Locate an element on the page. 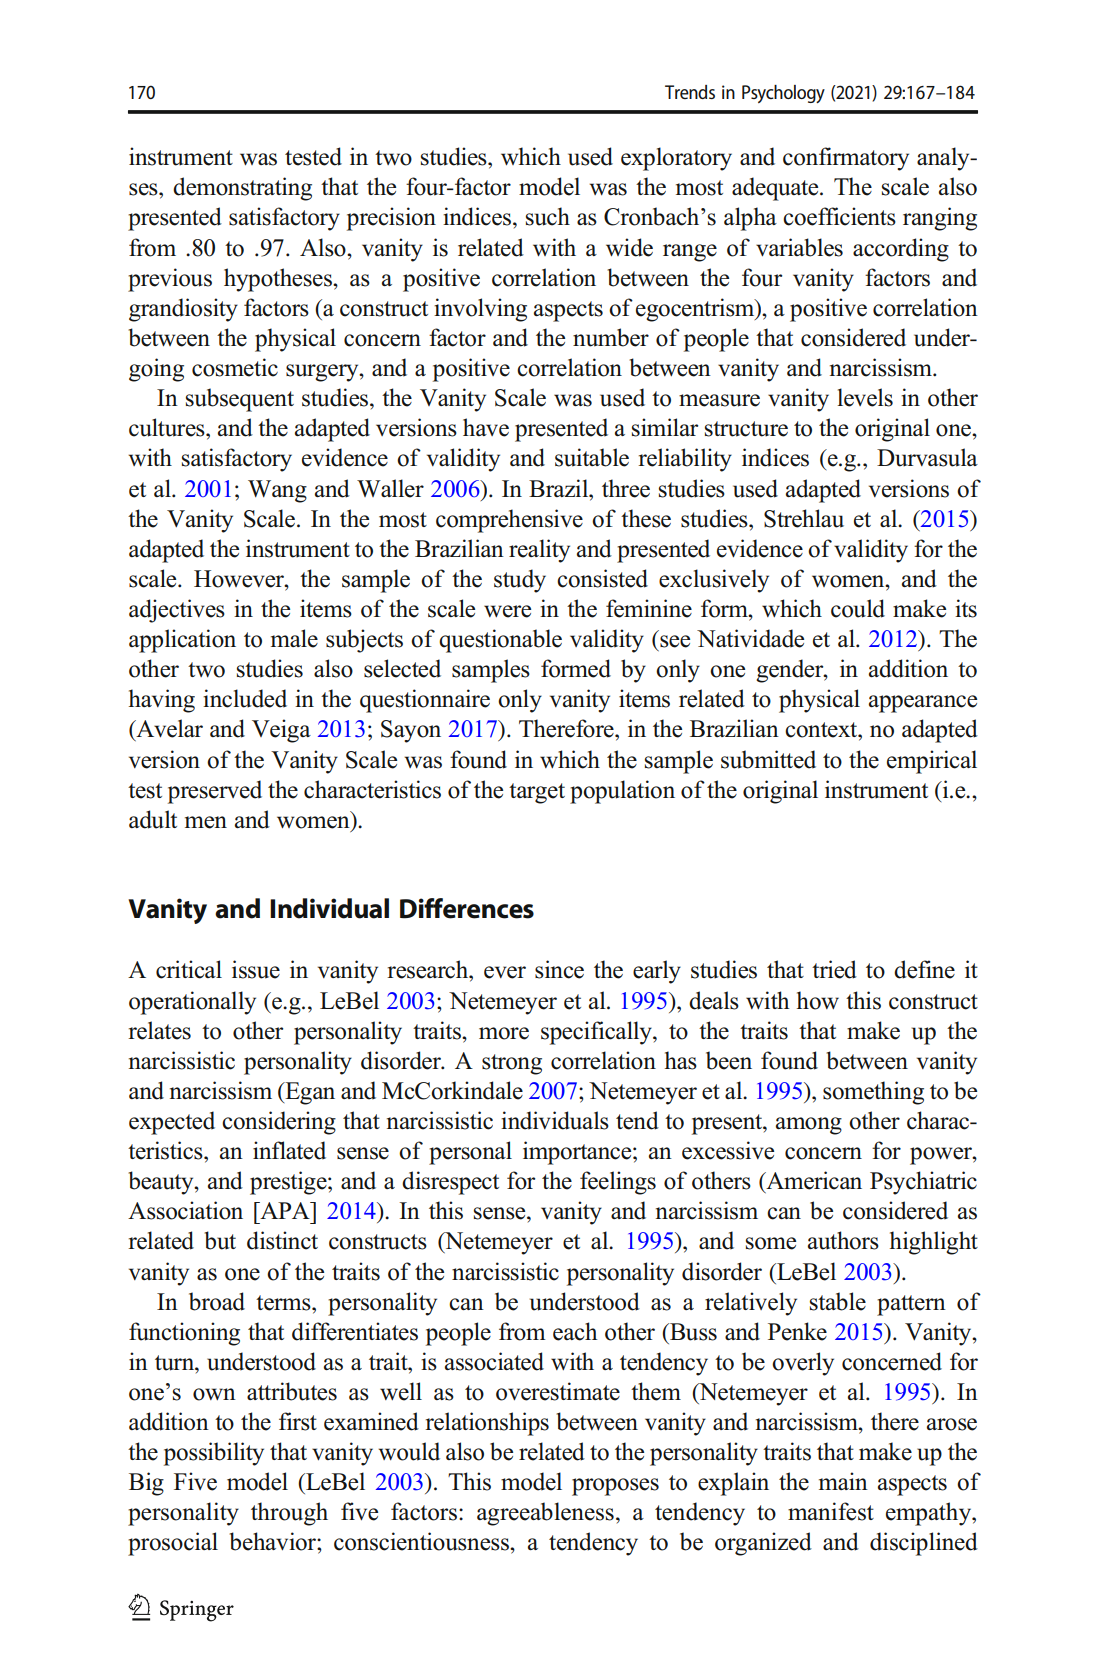 The width and height of the document is (1106, 1678). such is located at coordinates (548, 216).
